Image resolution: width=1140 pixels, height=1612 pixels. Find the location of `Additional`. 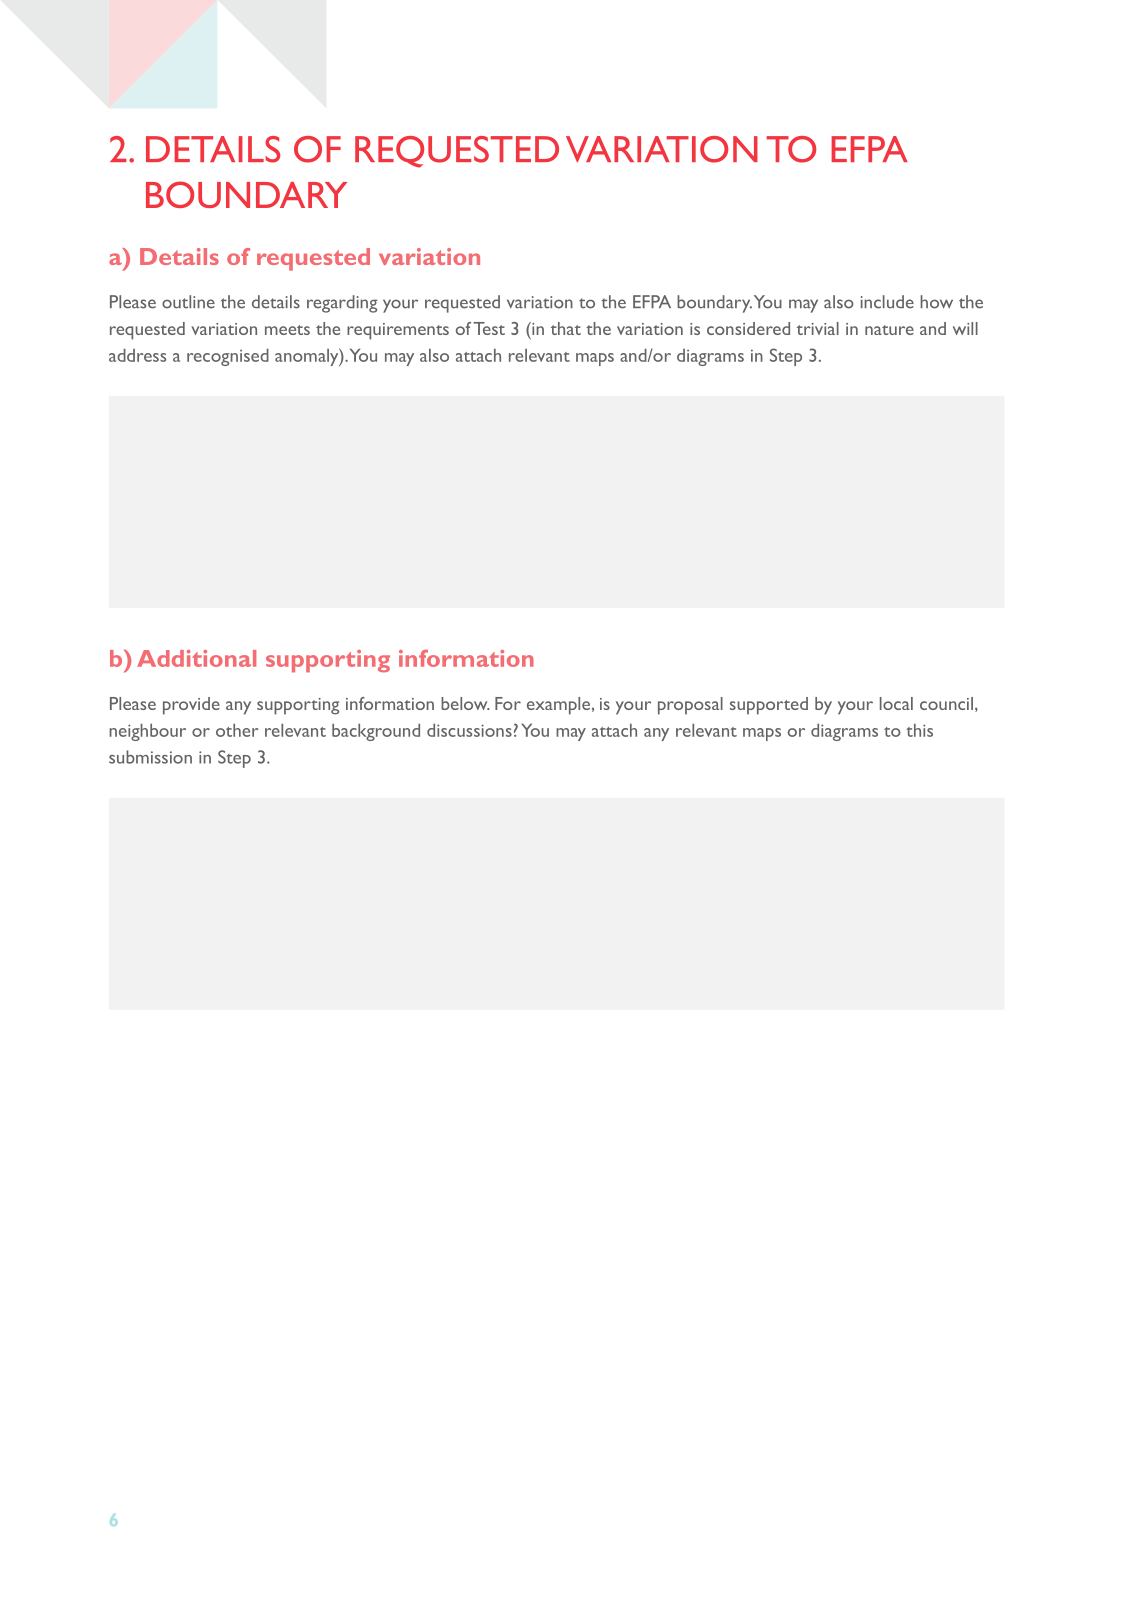

Additional is located at coordinates (196, 658).
